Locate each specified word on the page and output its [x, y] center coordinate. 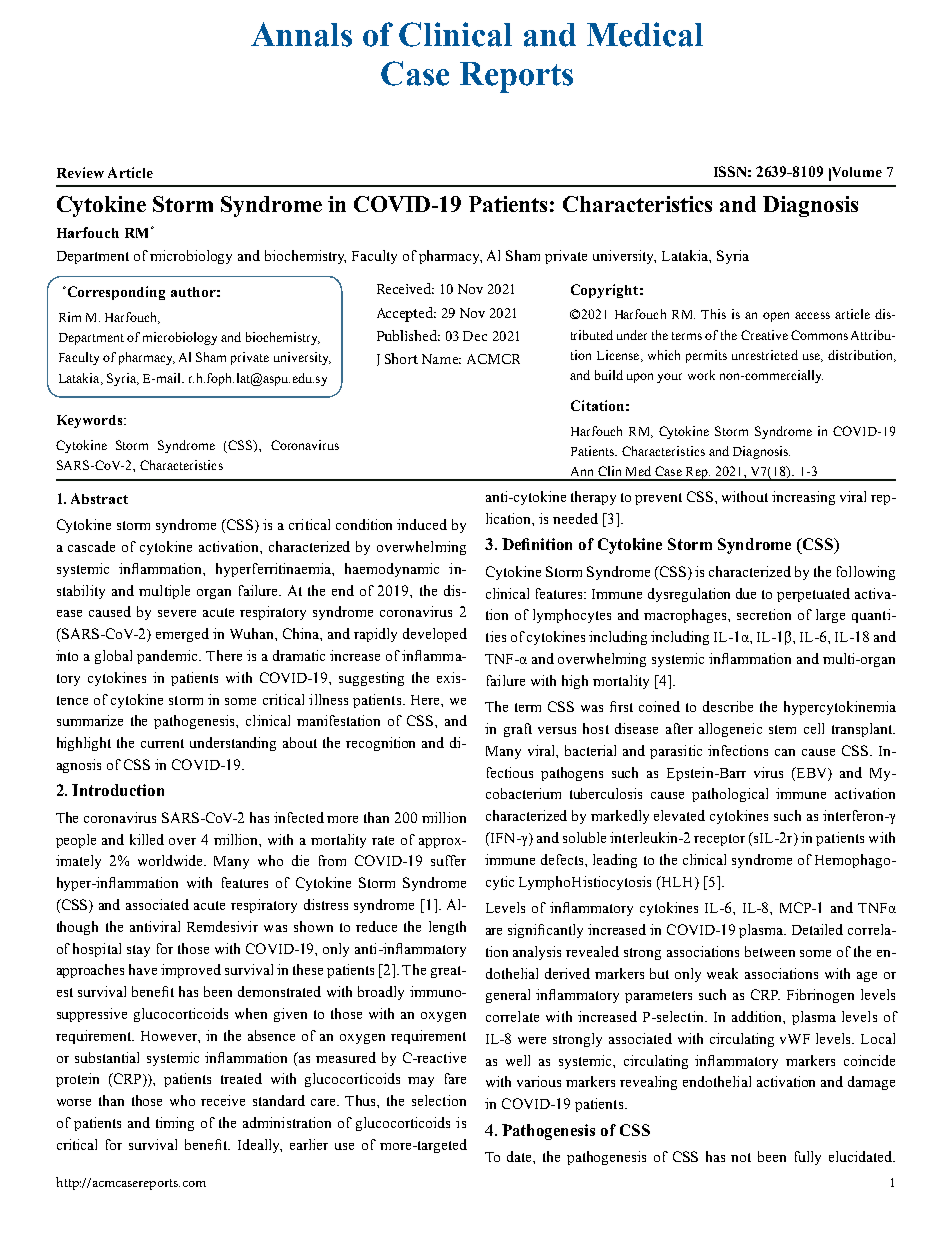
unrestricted [765, 355]
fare [455, 1078]
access [812, 315]
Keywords [91, 421]
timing [175, 1124]
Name [441, 359]
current [162, 743]
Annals [301, 34]
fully [808, 1158]
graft [518, 730]
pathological [730, 795]
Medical [645, 34]
